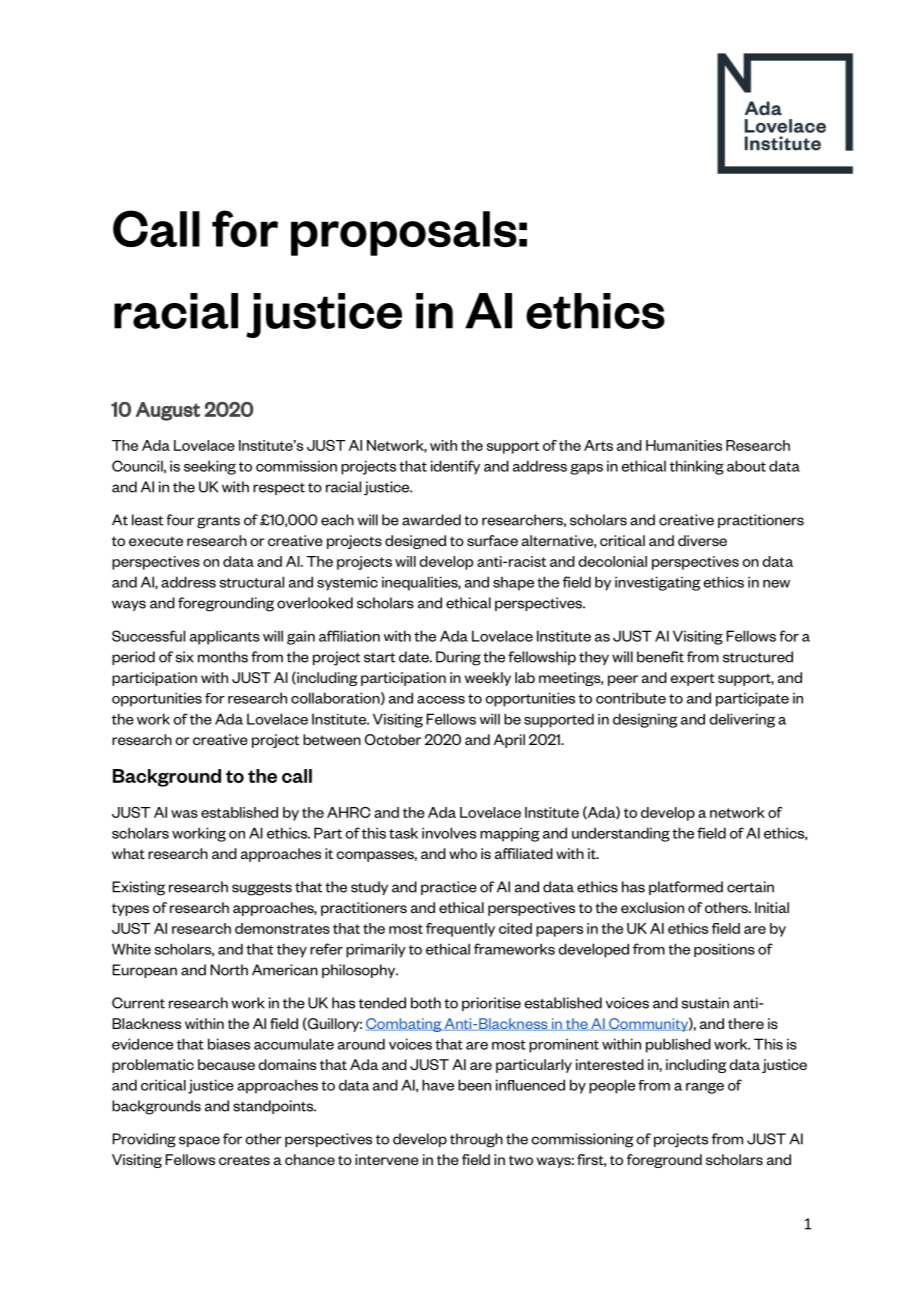 The image size is (924, 1308). I want to click on North, so click(229, 970).
